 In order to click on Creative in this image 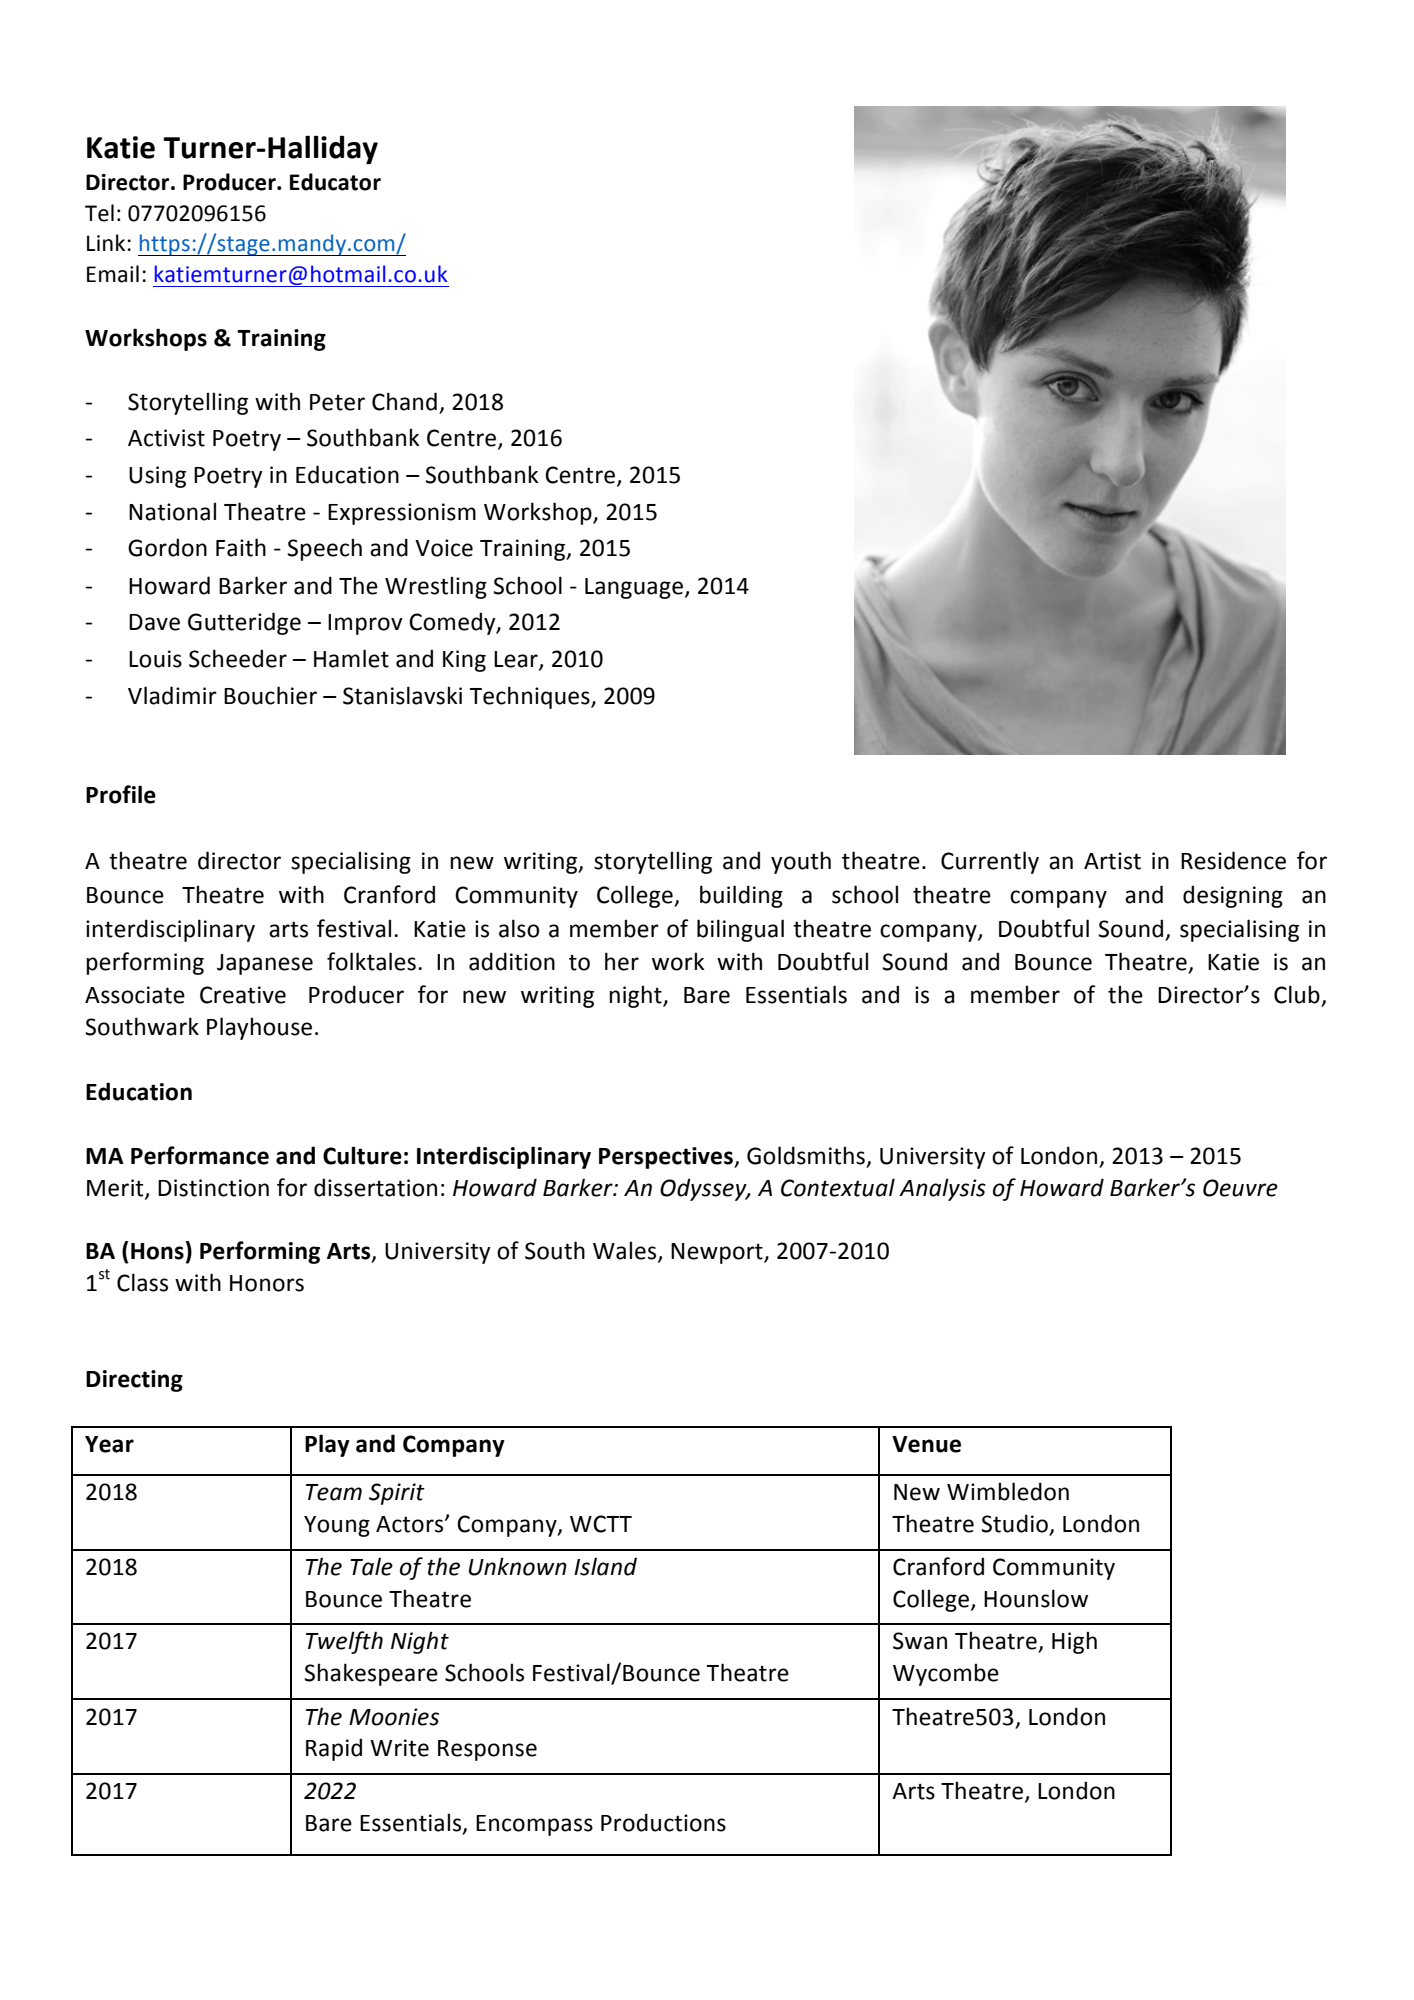, I will do `click(243, 995)`.
